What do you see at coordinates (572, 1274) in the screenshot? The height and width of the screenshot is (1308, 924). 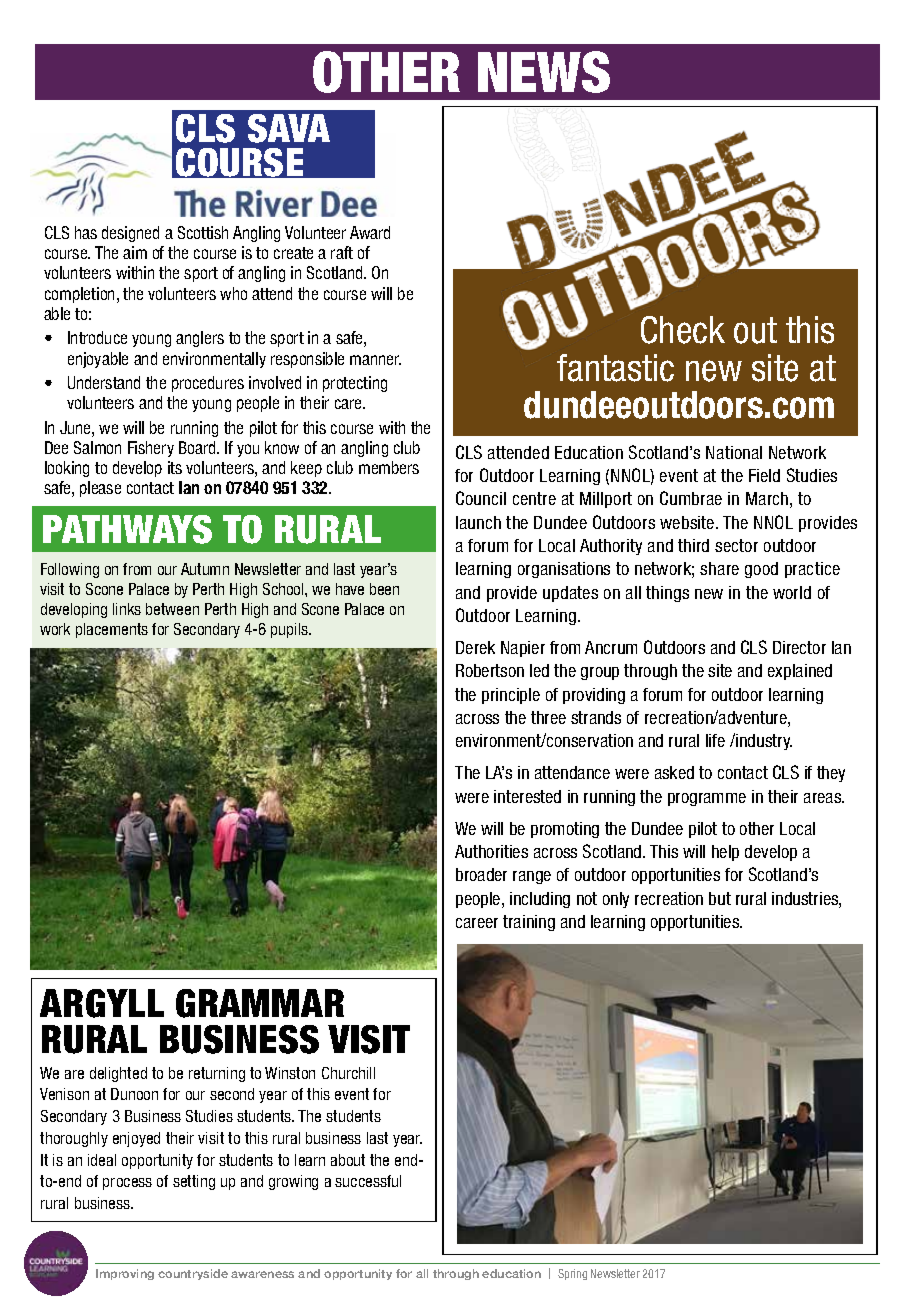 I see `Spring` at bounding box center [572, 1274].
